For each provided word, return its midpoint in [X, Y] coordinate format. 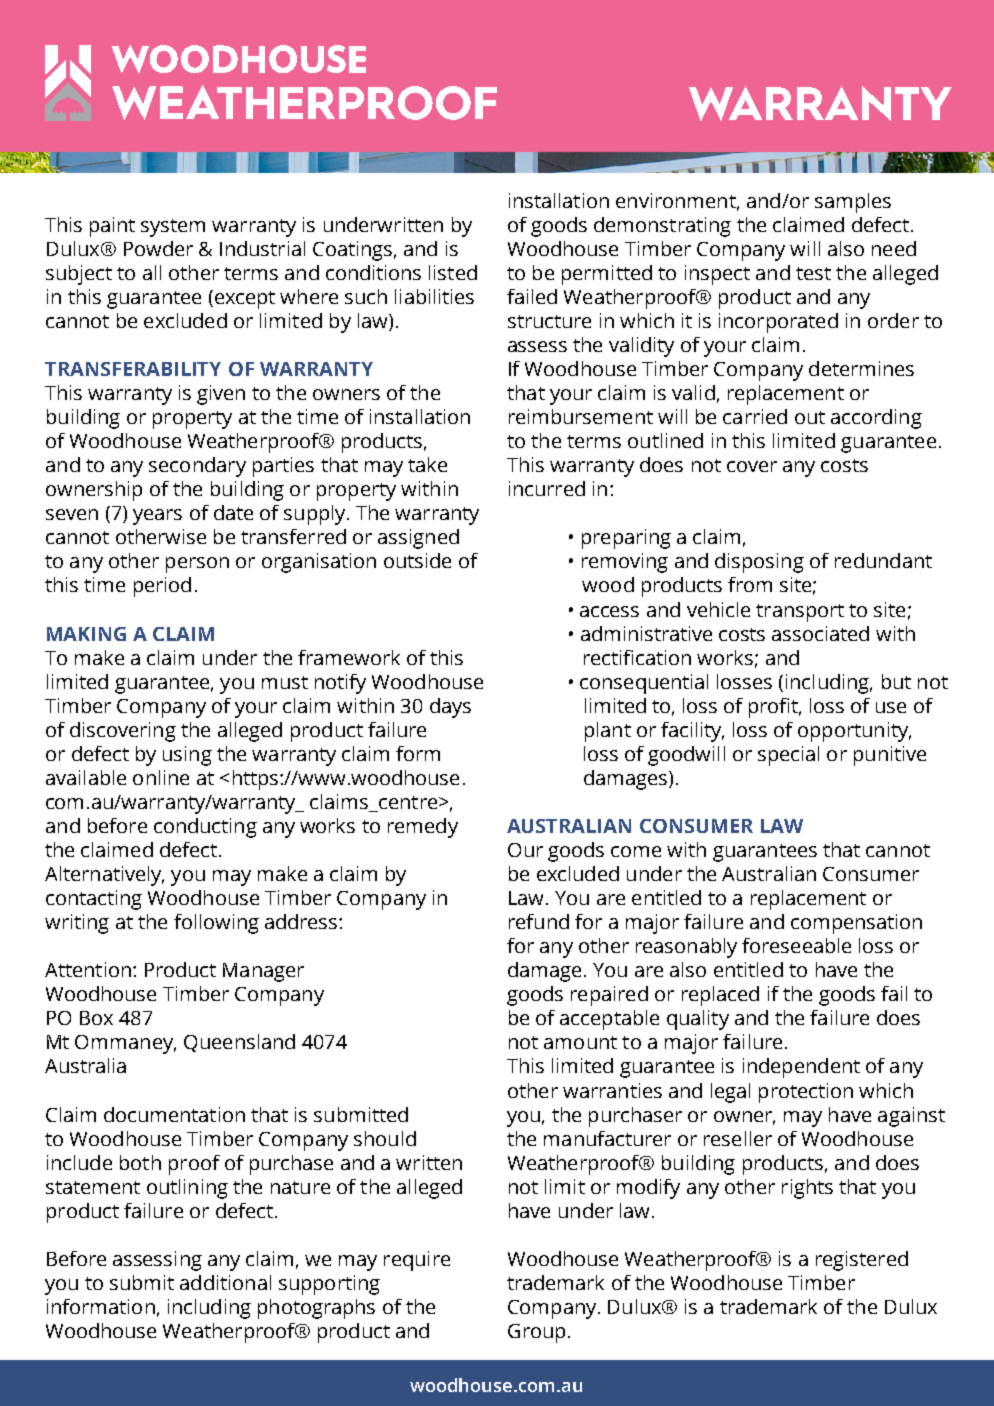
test [813, 273]
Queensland [239, 1043]
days [450, 708]
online [161, 777]
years [157, 517]
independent [801, 1068]
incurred [547, 488]
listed [453, 272]
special [788, 756]
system [173, 228]
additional [225, 1282]
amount [580, 1042]
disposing [759, 563]
